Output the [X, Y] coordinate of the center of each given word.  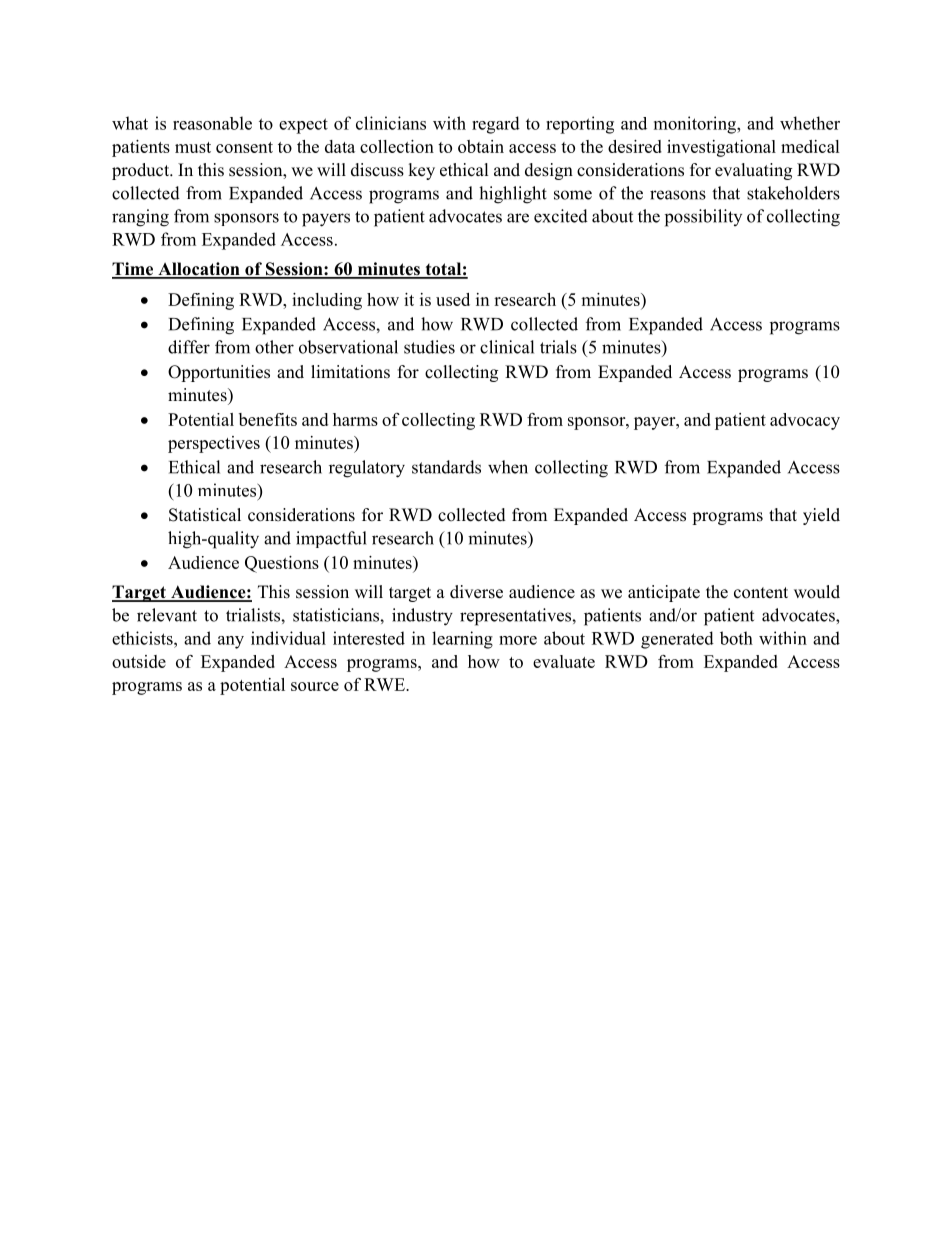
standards [446, 467]
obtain [481, 146]
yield [821, 516]
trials [558, 347]
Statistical [205, 515]
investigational [721, 148]
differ [189, 347]
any [231, 642]
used [453, 299]
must [193, 147]
